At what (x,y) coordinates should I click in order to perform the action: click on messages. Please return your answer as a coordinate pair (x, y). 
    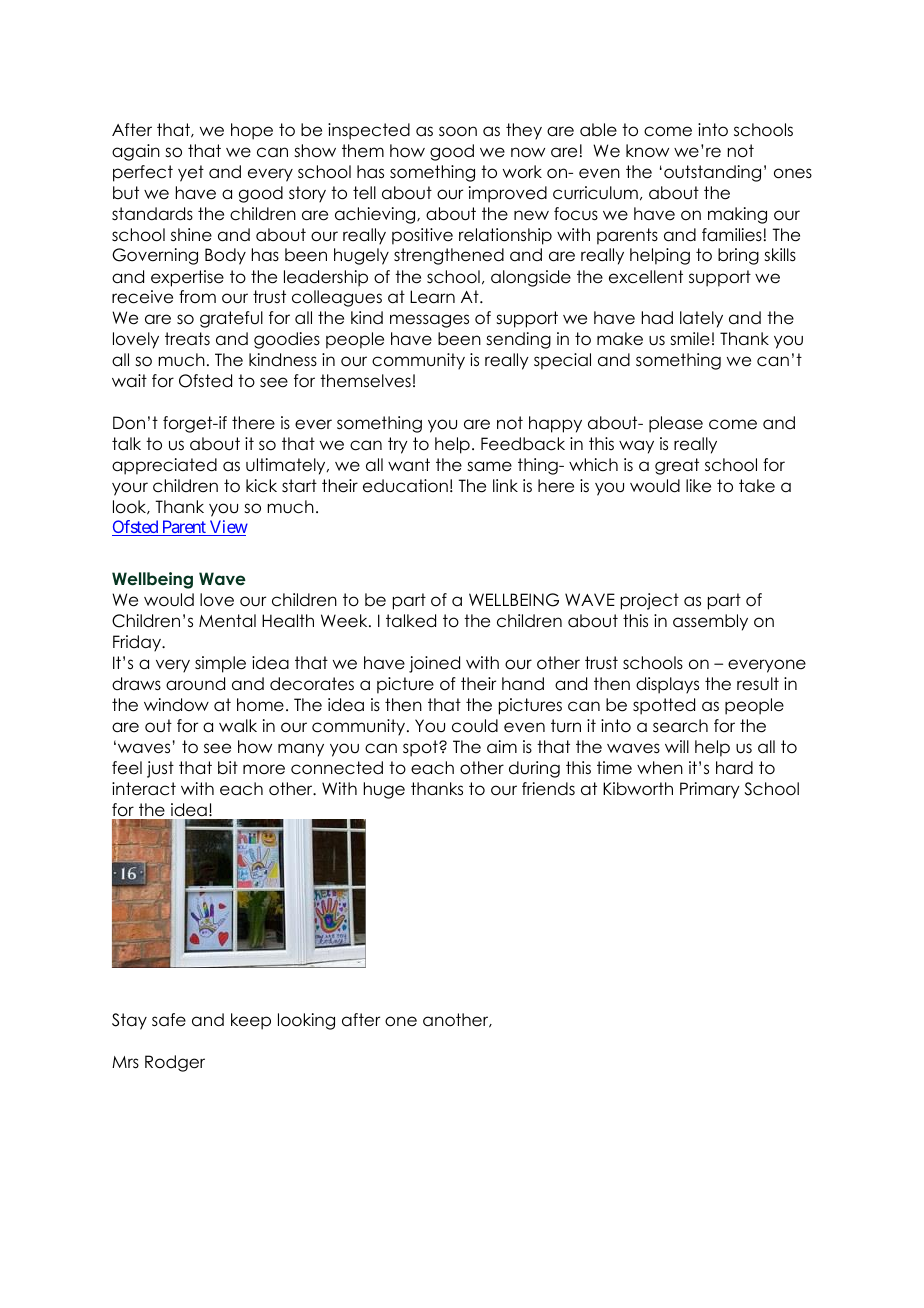
    Looking at the image, I should click on (429, 321).
